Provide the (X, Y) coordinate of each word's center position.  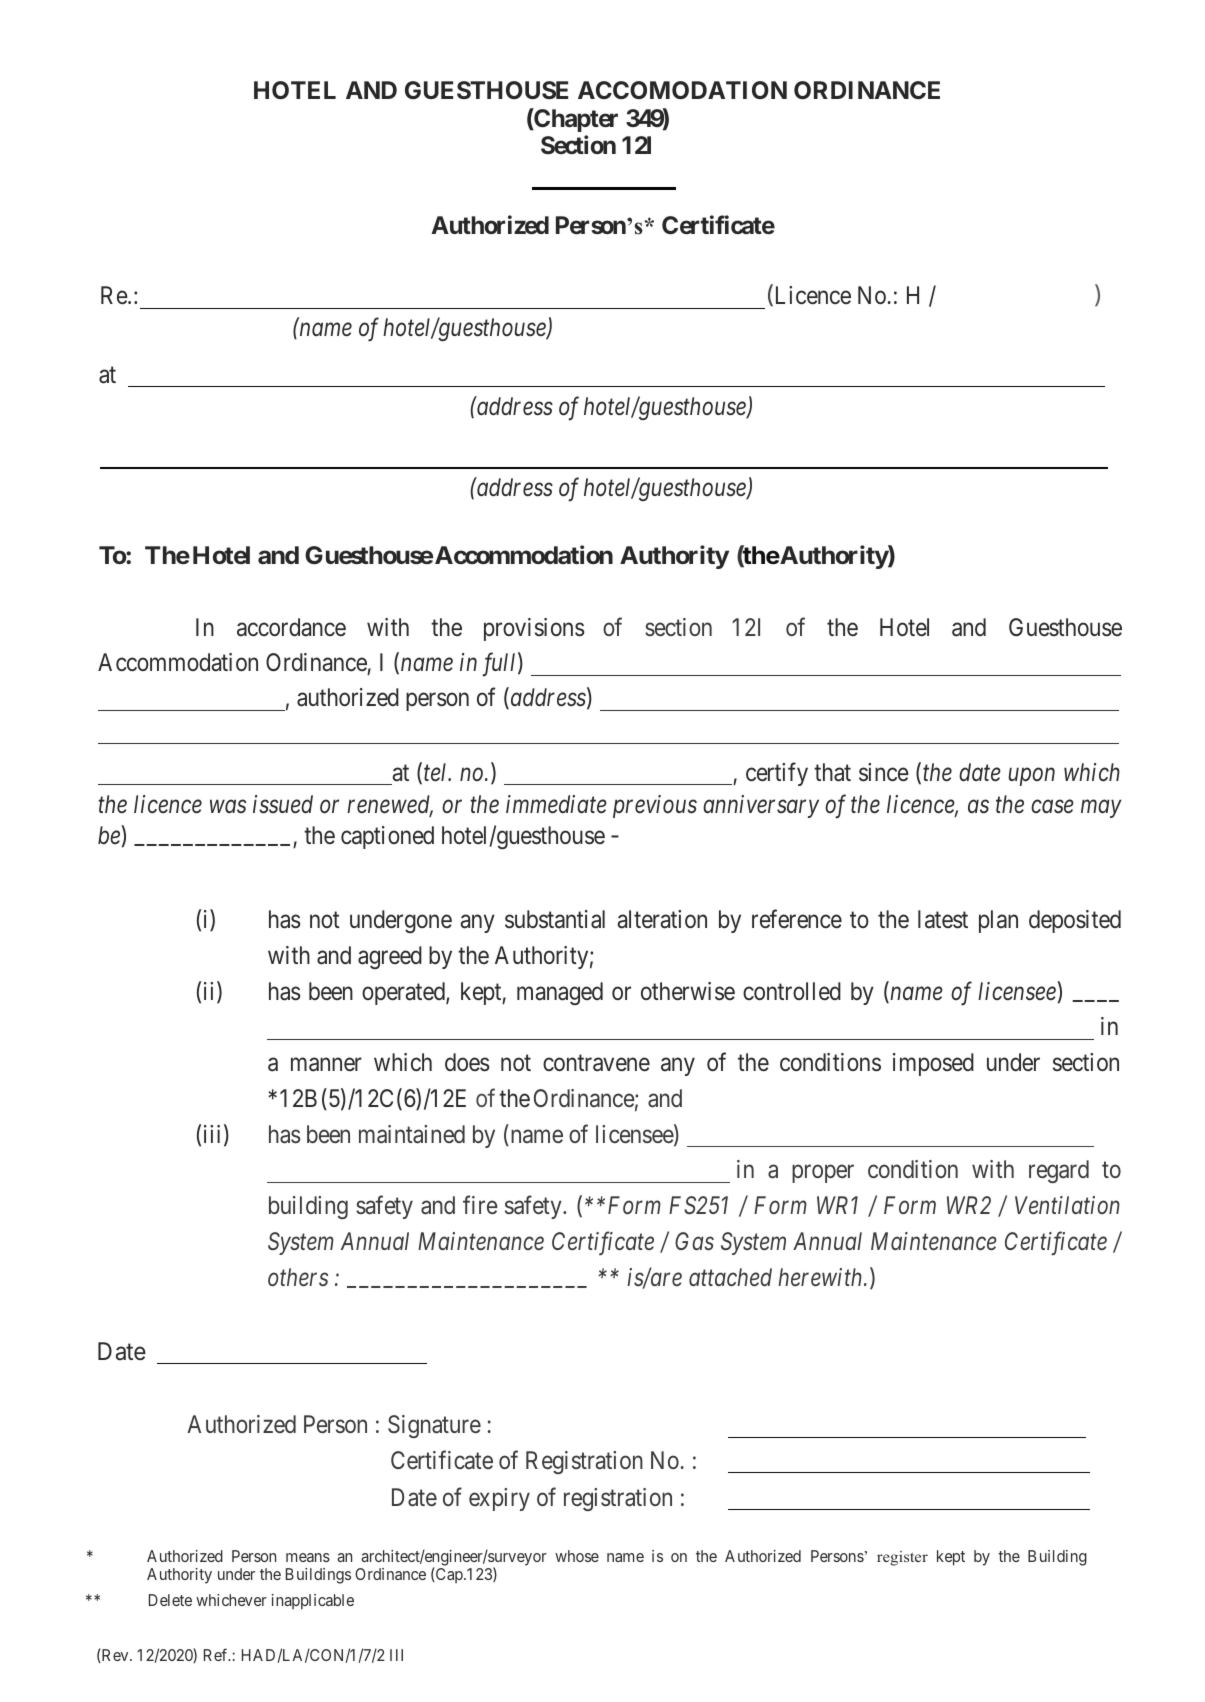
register (902, 1558)
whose (577, 1556)
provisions (534, 629)
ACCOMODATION (682, 90)
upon (1032, 777)
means (308, 1557)
